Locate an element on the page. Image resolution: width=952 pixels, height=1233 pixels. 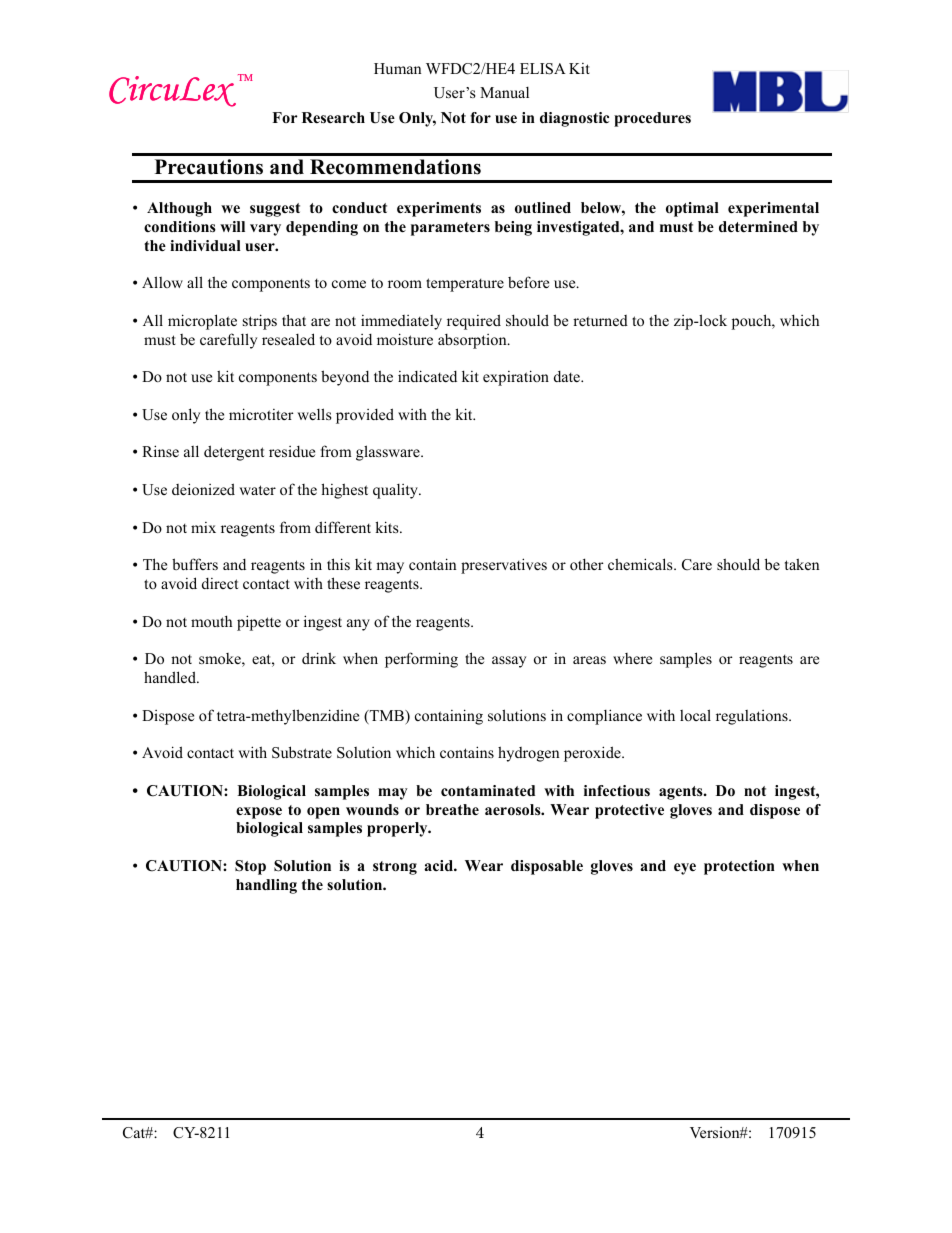
procedures is located at coordinates (652, 119).
